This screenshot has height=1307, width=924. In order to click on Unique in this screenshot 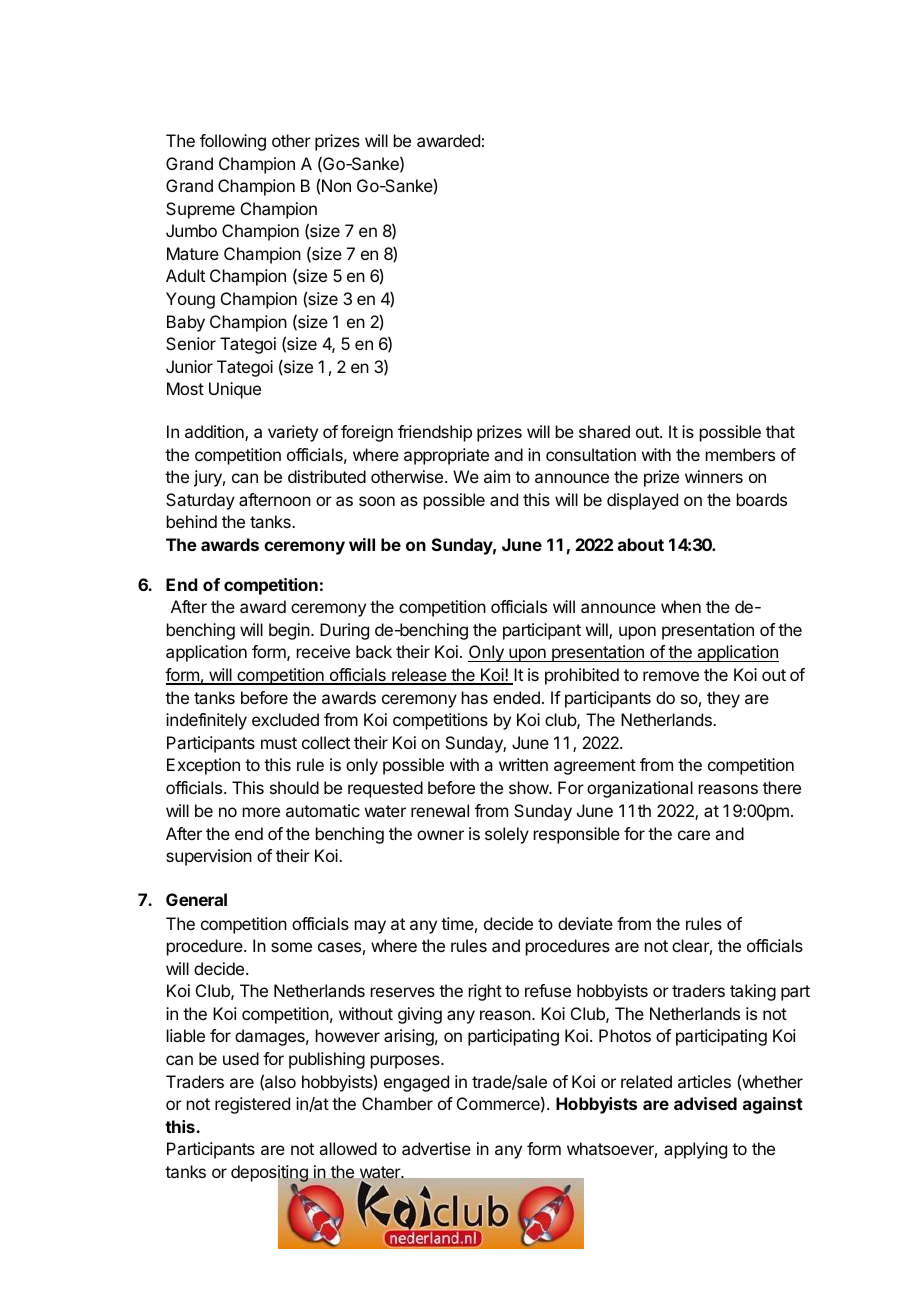, I will do `click(235, 390)`.
